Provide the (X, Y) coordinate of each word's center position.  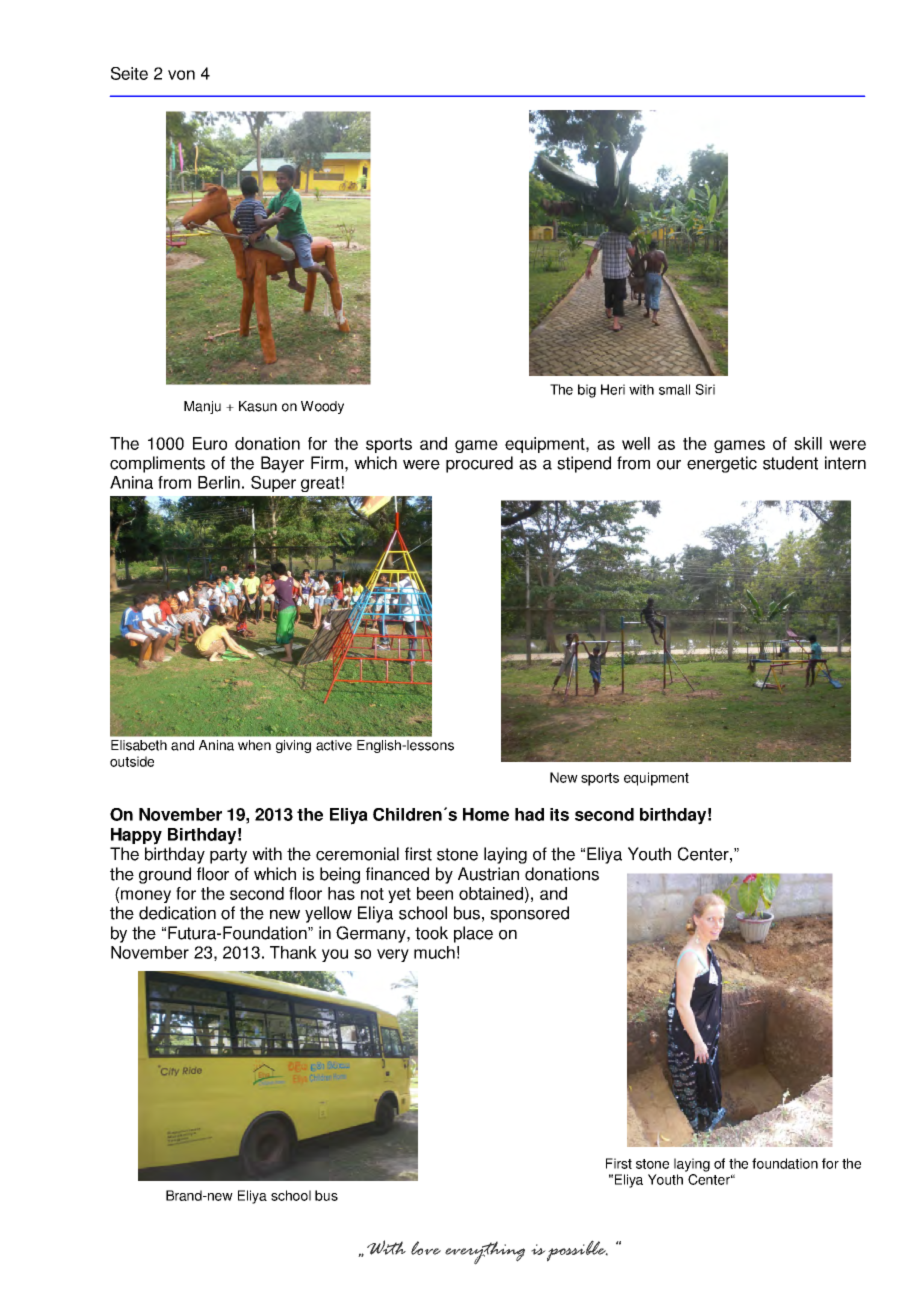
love (426, 1248)
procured (479, 464)
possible (577, 1251)
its (559, 814)
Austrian (488, 874)
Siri (705, 389)
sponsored (529, 914)
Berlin (219, 482)
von (181, 75)
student (790, 463)
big (587, 391)
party (228, 856)
